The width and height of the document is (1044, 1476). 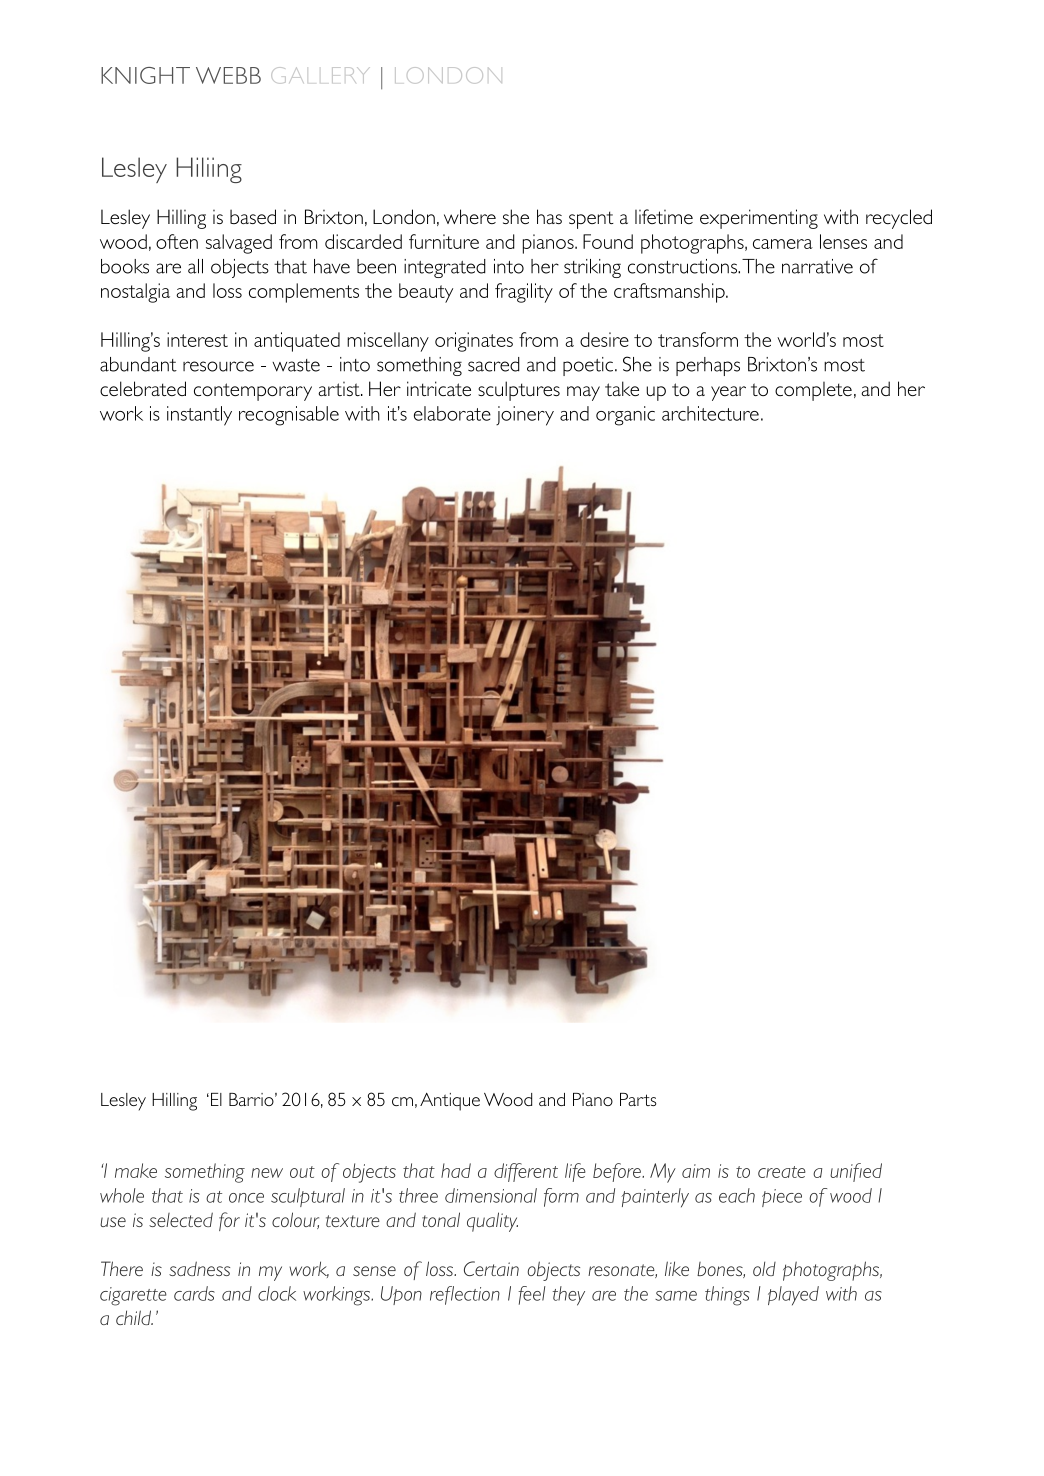 What do you see at coordinates (793, 1296) in the document?
I see `played` at bounding box center [793, 1296].
